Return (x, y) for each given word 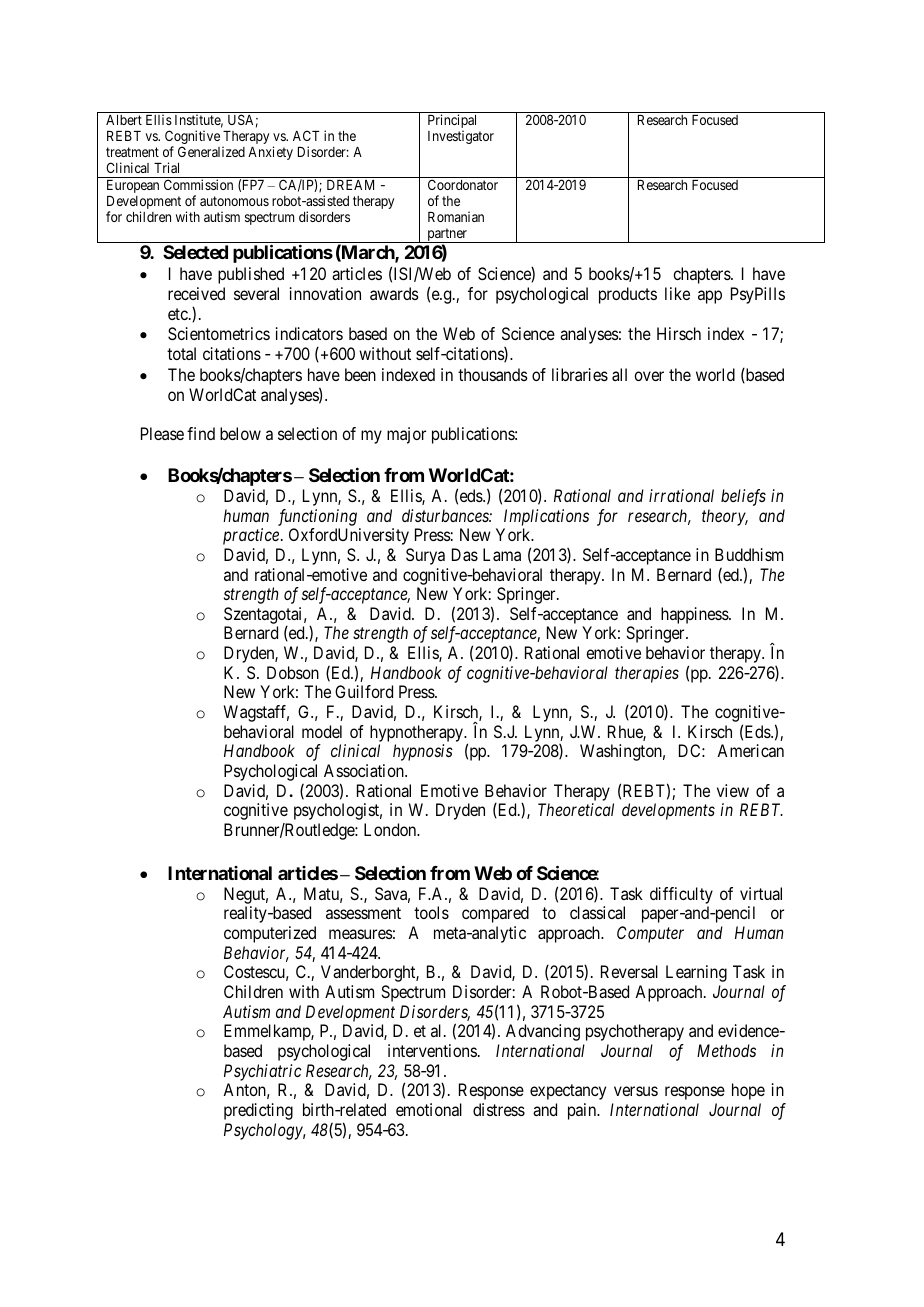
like (677, 293)
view (733, 790)
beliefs (743, 497)
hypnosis (423, 752)
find (201, 433)
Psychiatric (263, 1072)
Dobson (293, 672)
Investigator (461, 137)
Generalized (211, 151)
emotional (429, 1109)
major (406, 435)
